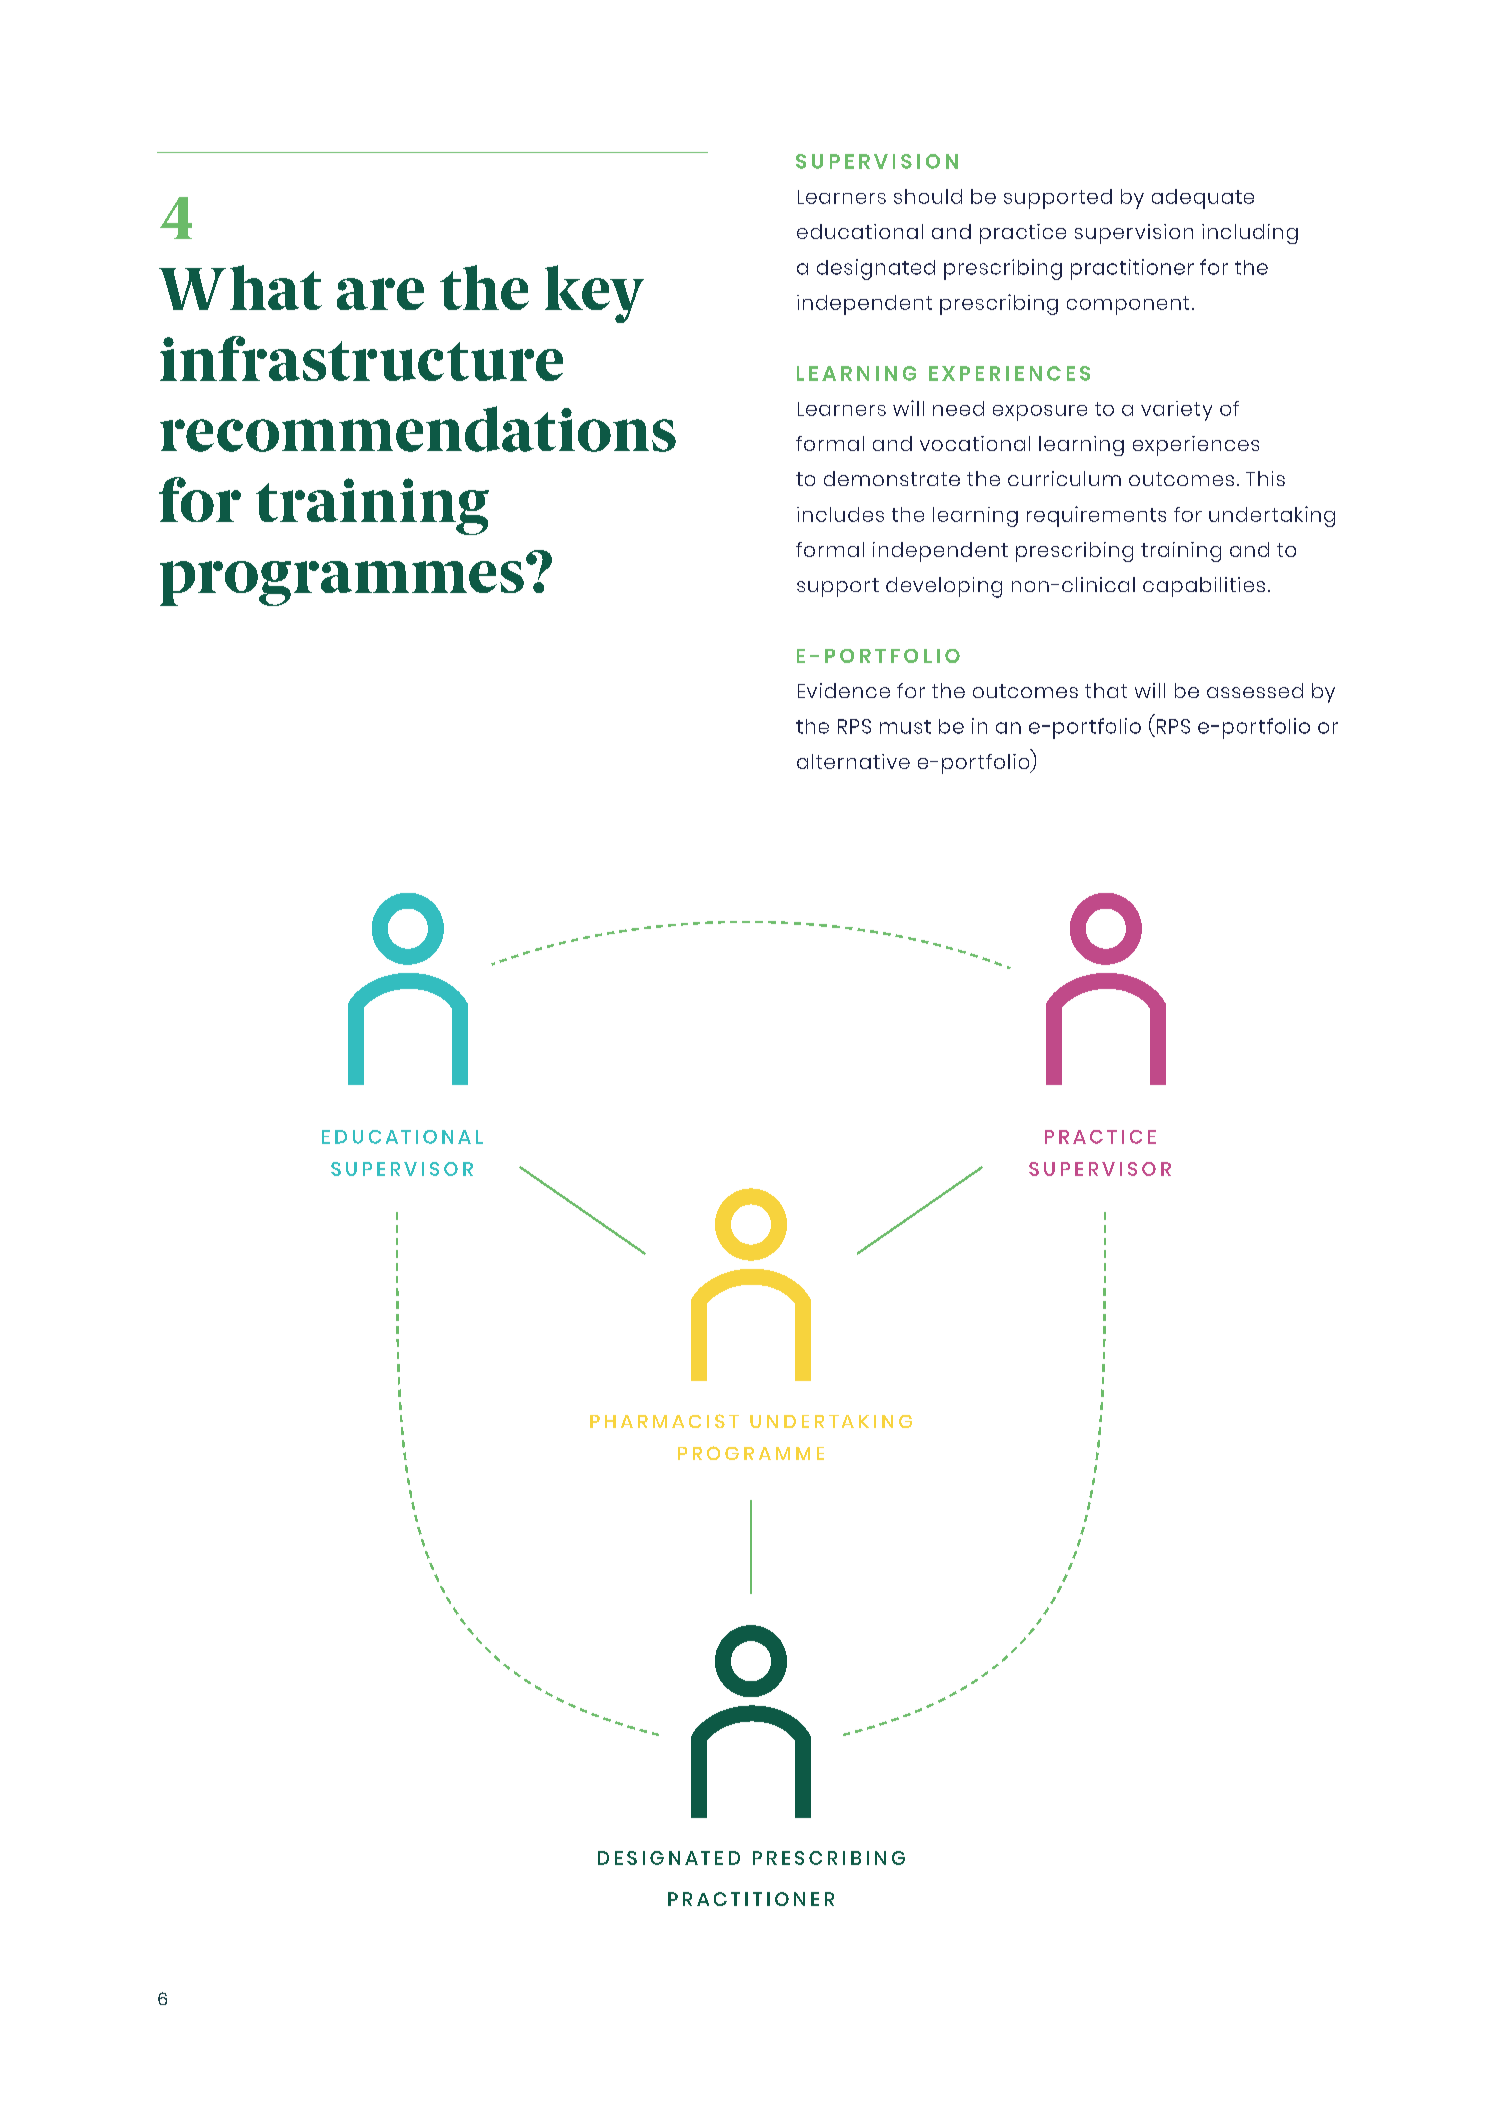 Image resolution: width=1502 pixels, height=2124 pixels. Describe the element at coordinates (418, 429) in the screenshot. I see `recommendations` at that location.
